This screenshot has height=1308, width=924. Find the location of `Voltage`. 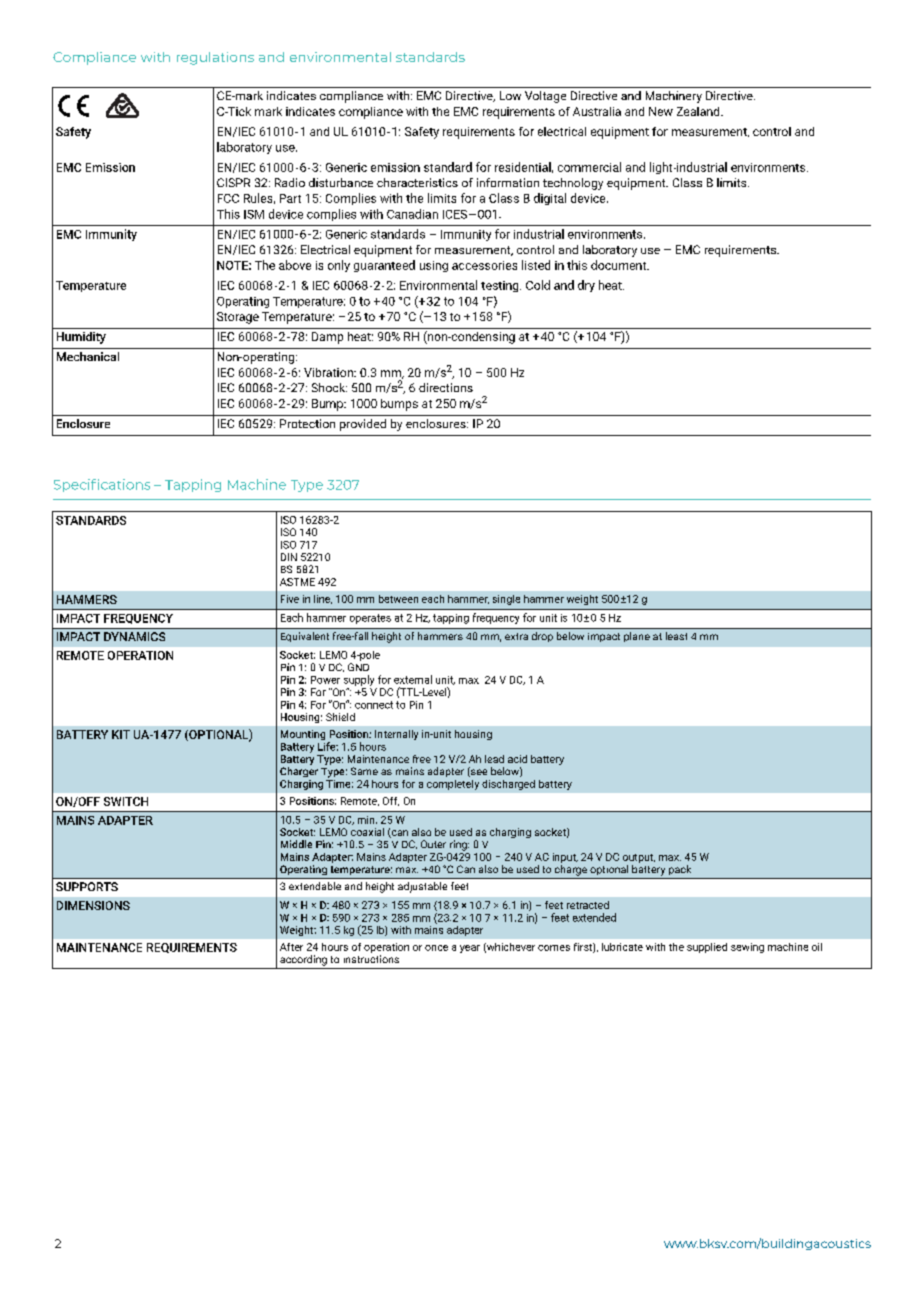

Voltage is located at coordinates (545, 97).
